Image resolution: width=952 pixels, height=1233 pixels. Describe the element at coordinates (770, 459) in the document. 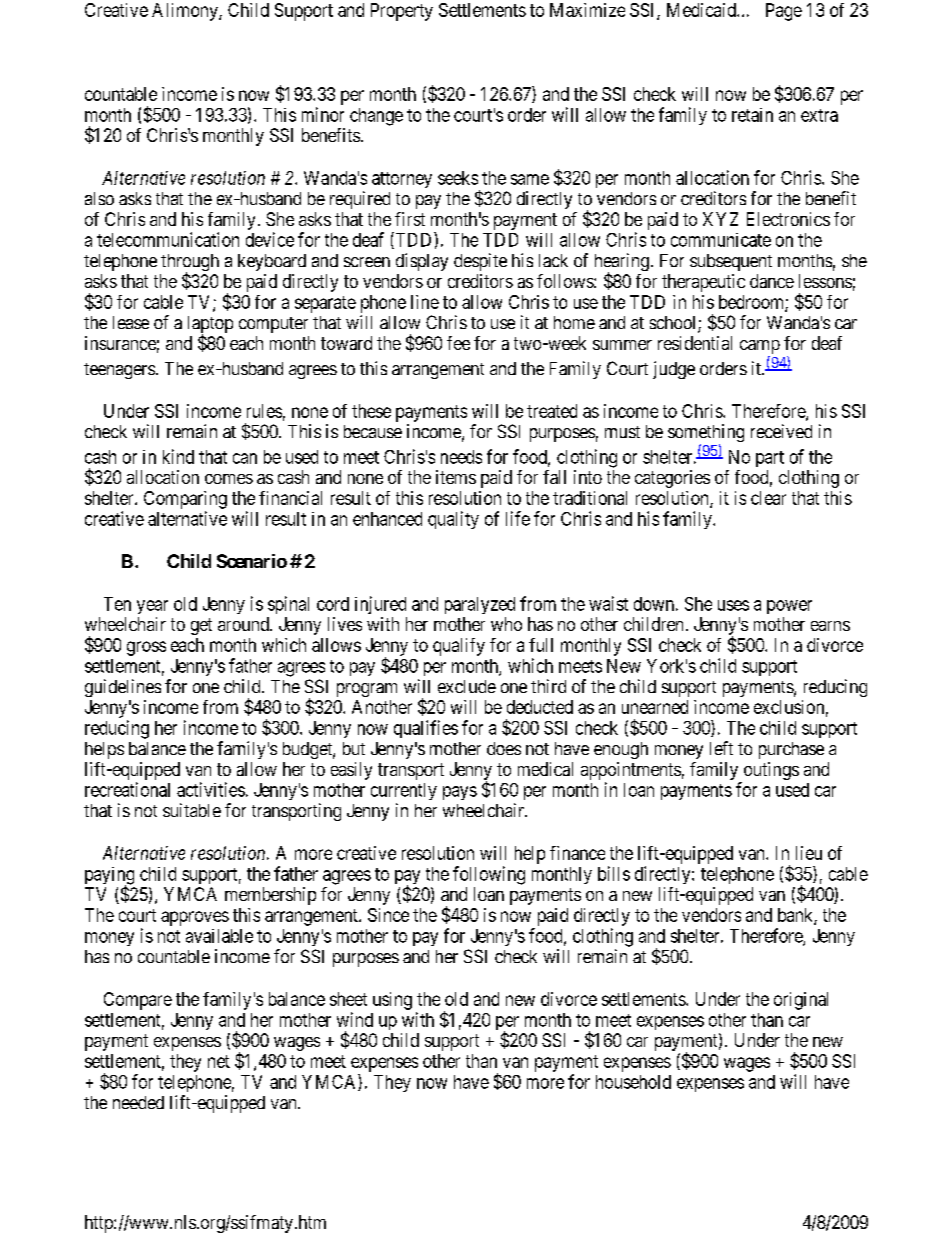

I see `part` at that location.
